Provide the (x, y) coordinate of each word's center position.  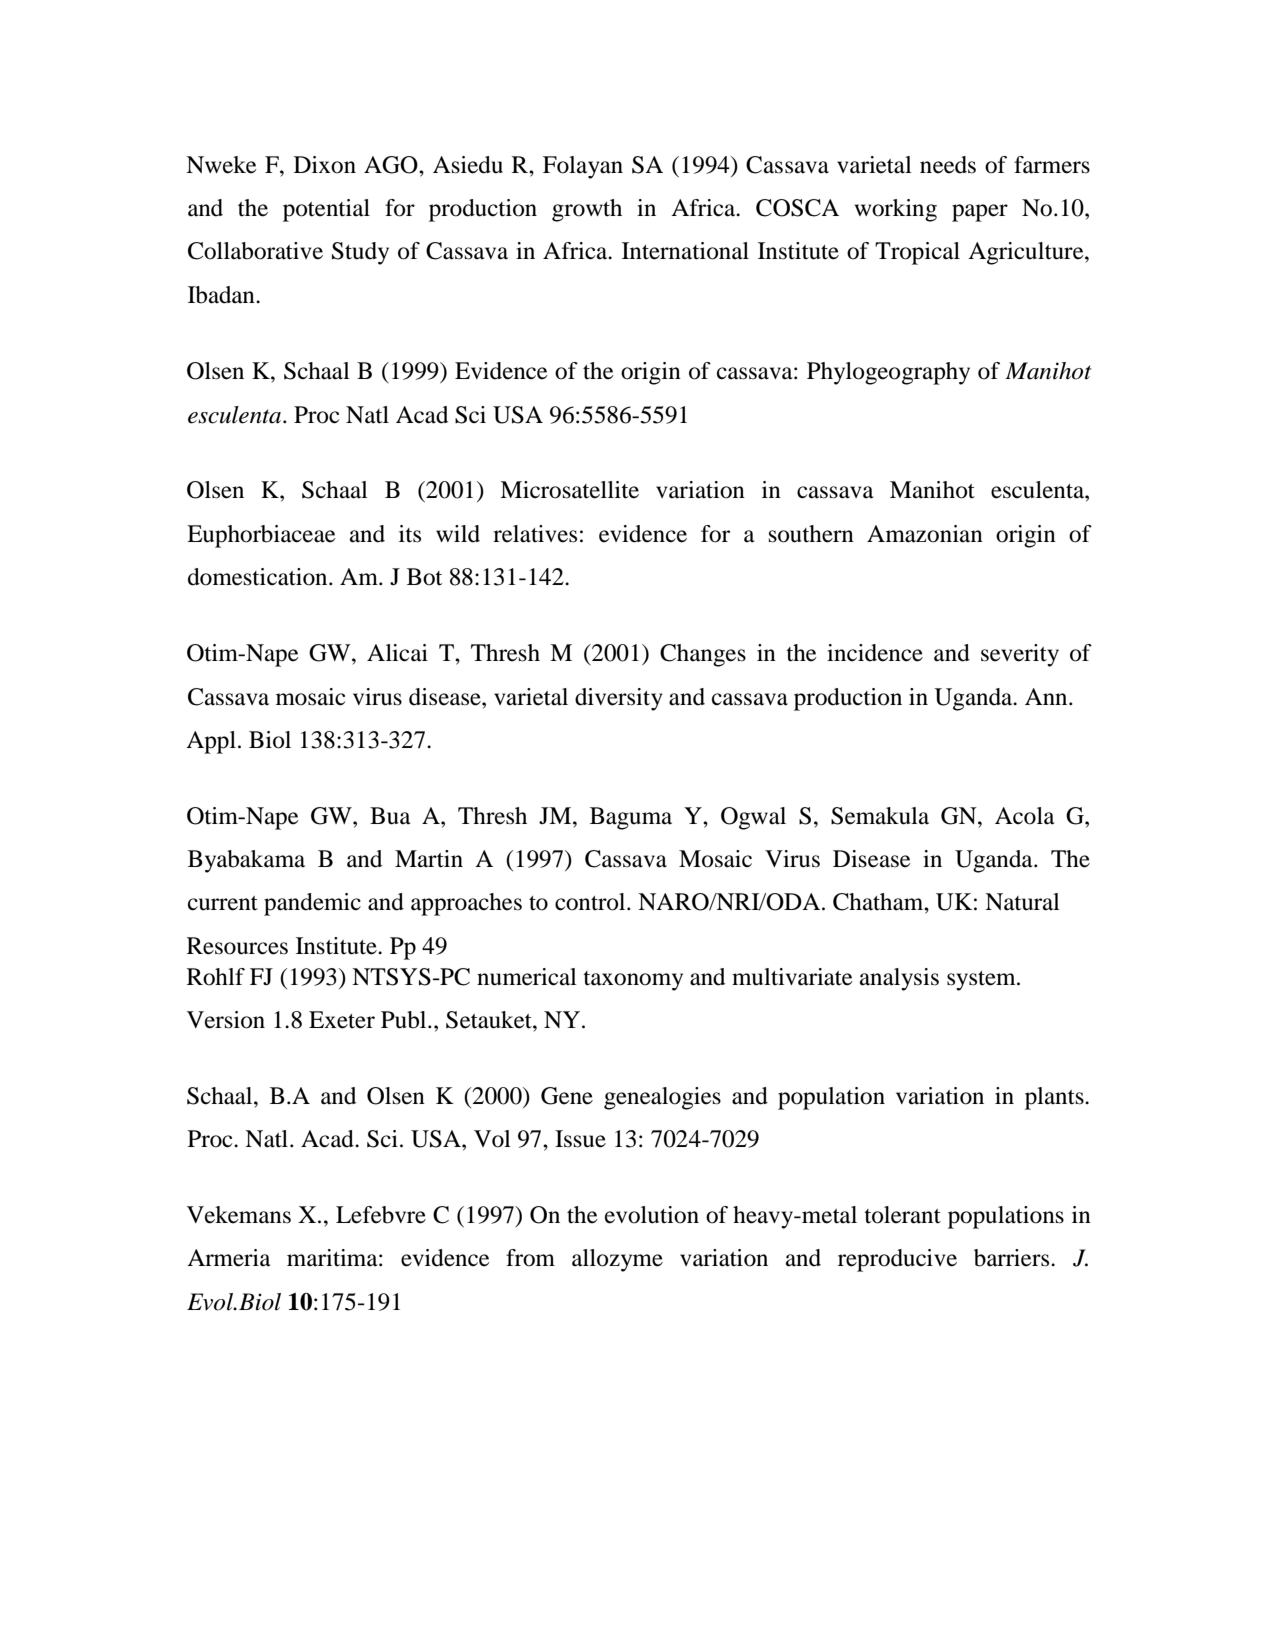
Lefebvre (381, 1215)
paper (980, 213)
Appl (211, 742)
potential (326, 210)
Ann (1047, 696)
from (530, 1258)
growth (587, 210)
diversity (619, 699)
